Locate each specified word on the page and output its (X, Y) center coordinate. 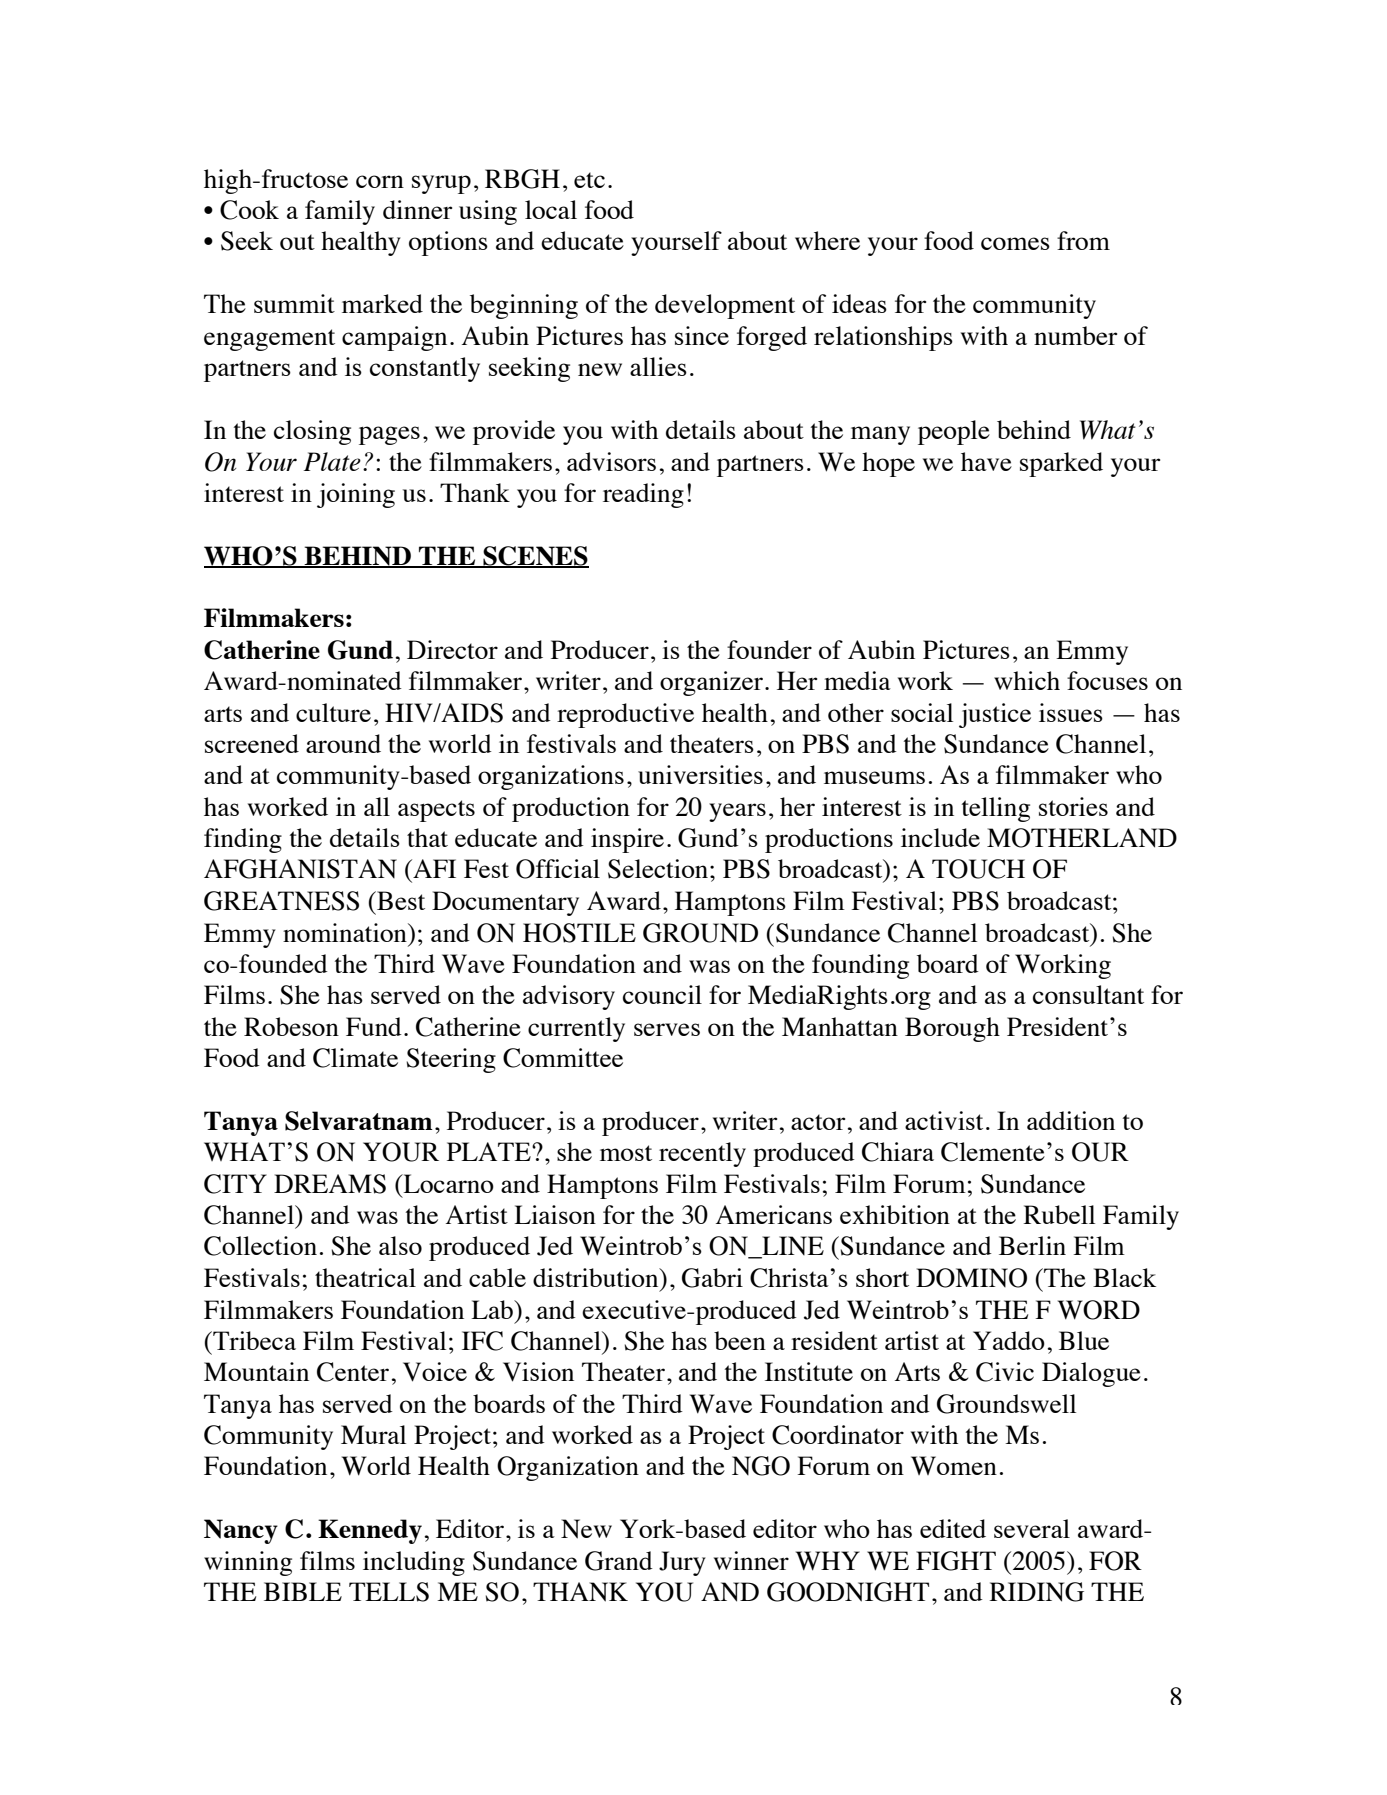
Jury (682, 1563)
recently (702, 1154)
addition (1071, 1120)
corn (380, 181)
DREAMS (330, 1184)
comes (1015, 243)
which (1027, 680)
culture (333, 712)
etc (589, 180)
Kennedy (370, 1531)
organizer (711, 683)
